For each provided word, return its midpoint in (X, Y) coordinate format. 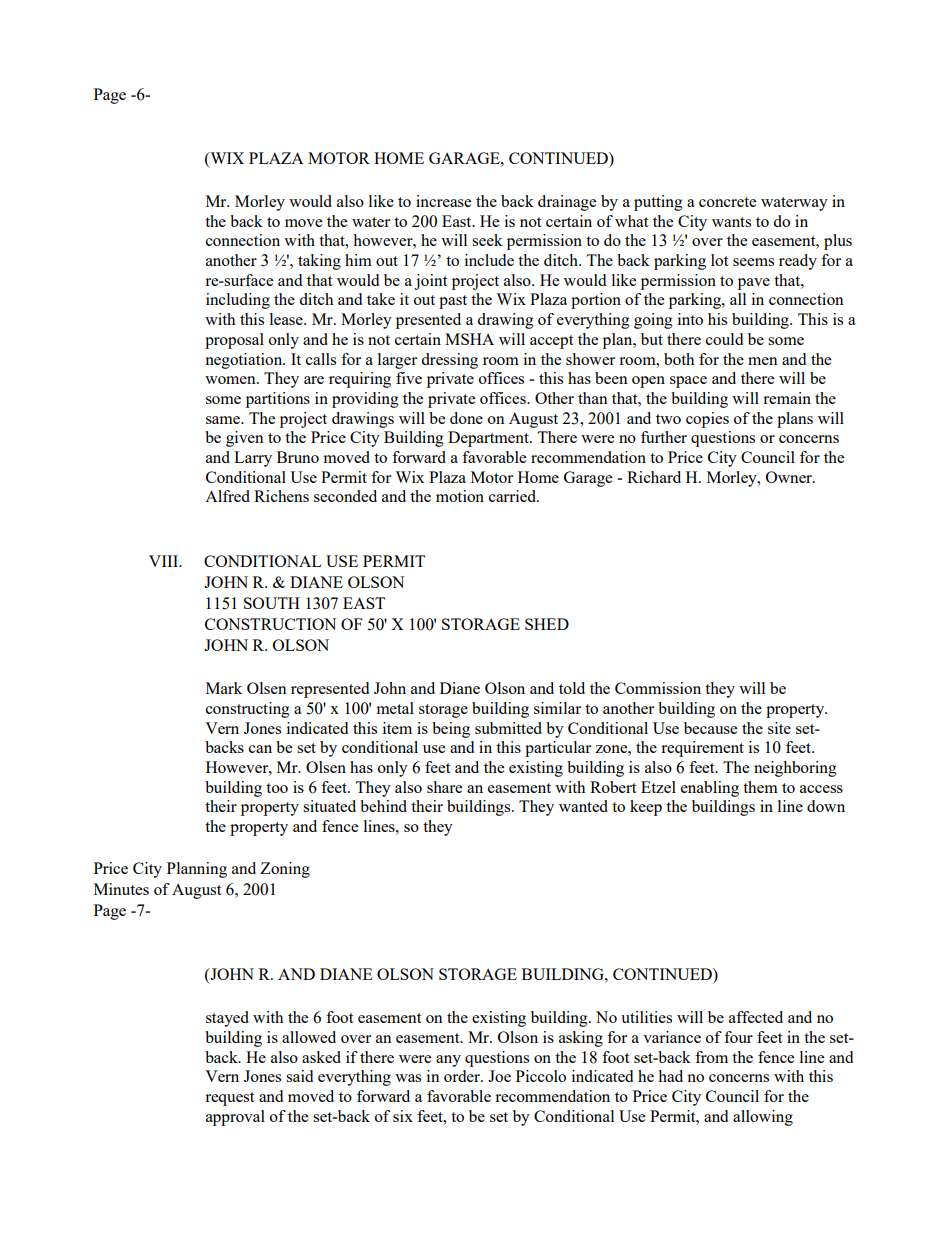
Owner (790, 477)
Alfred (227, 496)
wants (731, 222)
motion (460, 496)
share (444, 787)
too (277, 788)
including (238, 301)
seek (487, 240)
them (760, 787)
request (229, 1099)
